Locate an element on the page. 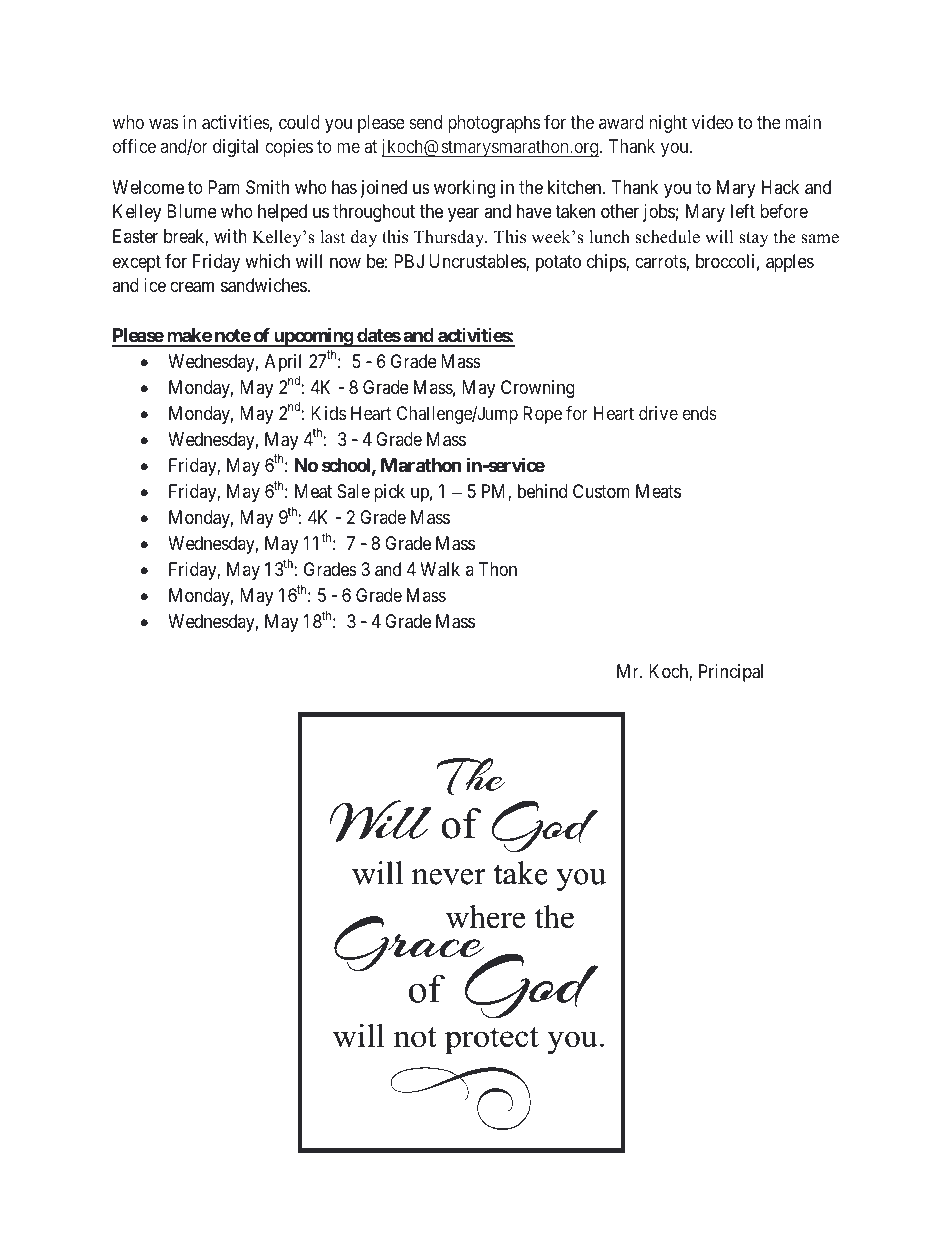 The height and width of the image is (1233, 952). digital is located at coordinates (235, 148).
